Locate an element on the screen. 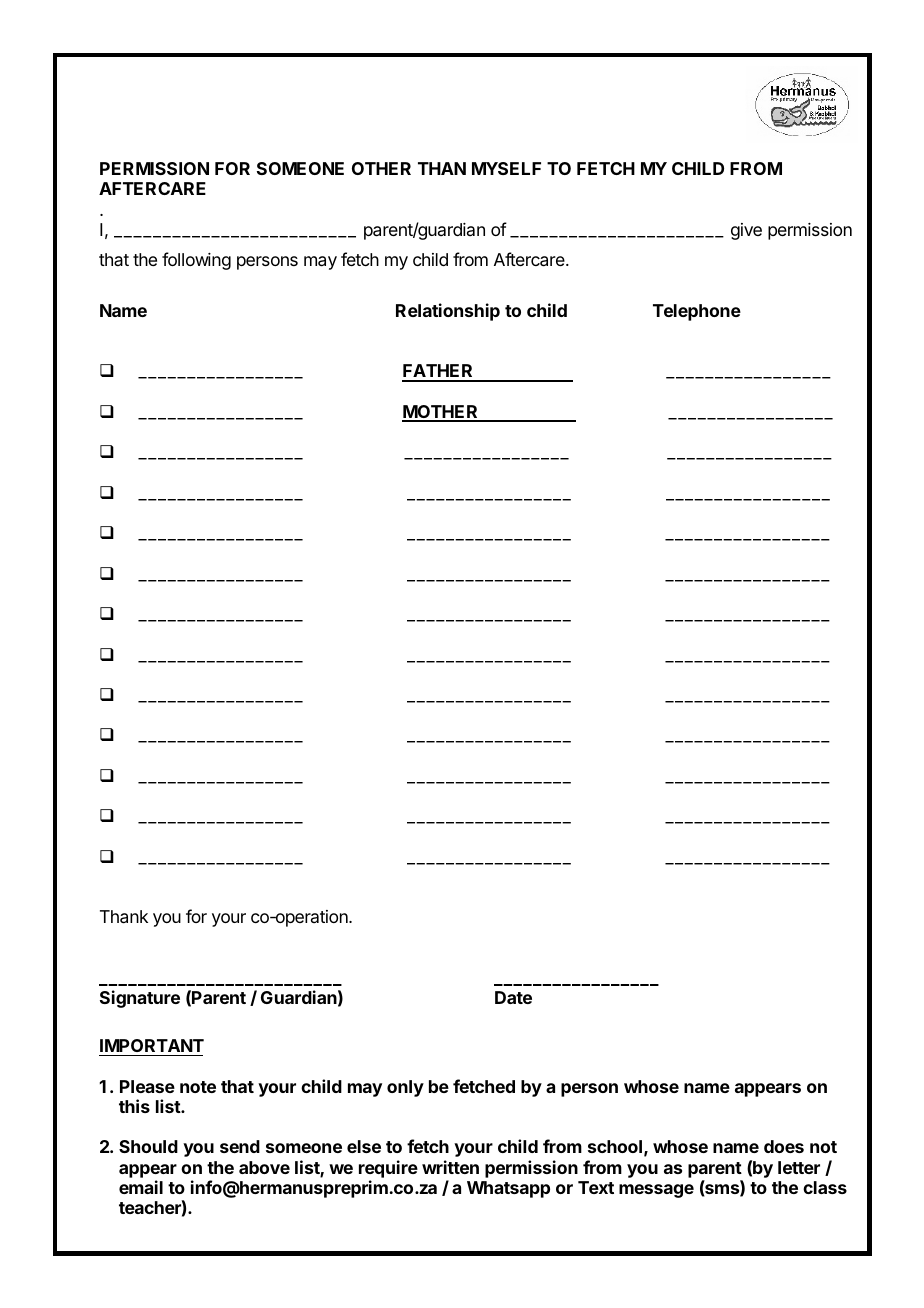 Image resolution: width=924 pixels, height=1308 pixels. following is located at coordinates (196, 261).
